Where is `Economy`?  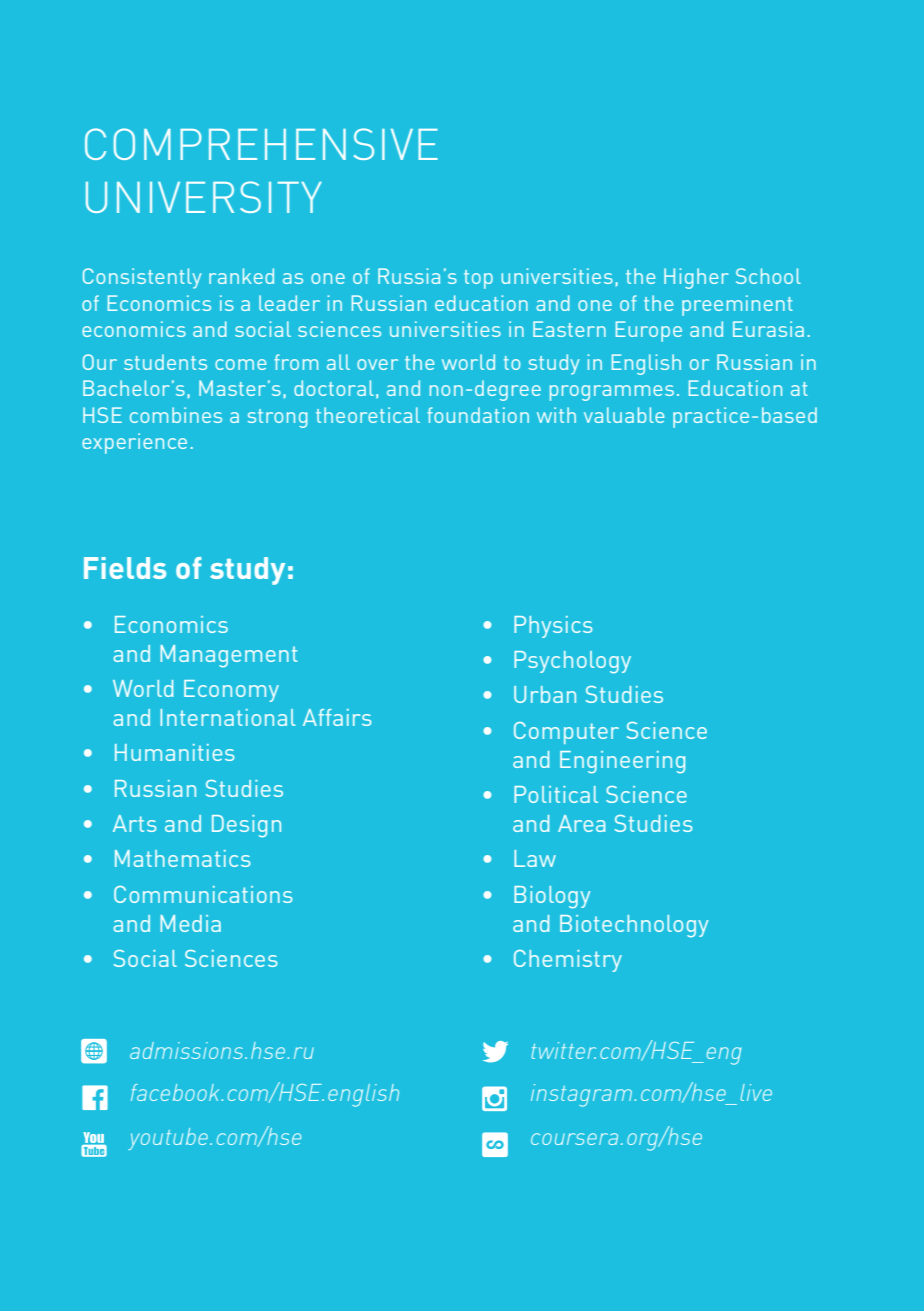
Economy is located at coordinates (231, 691).
